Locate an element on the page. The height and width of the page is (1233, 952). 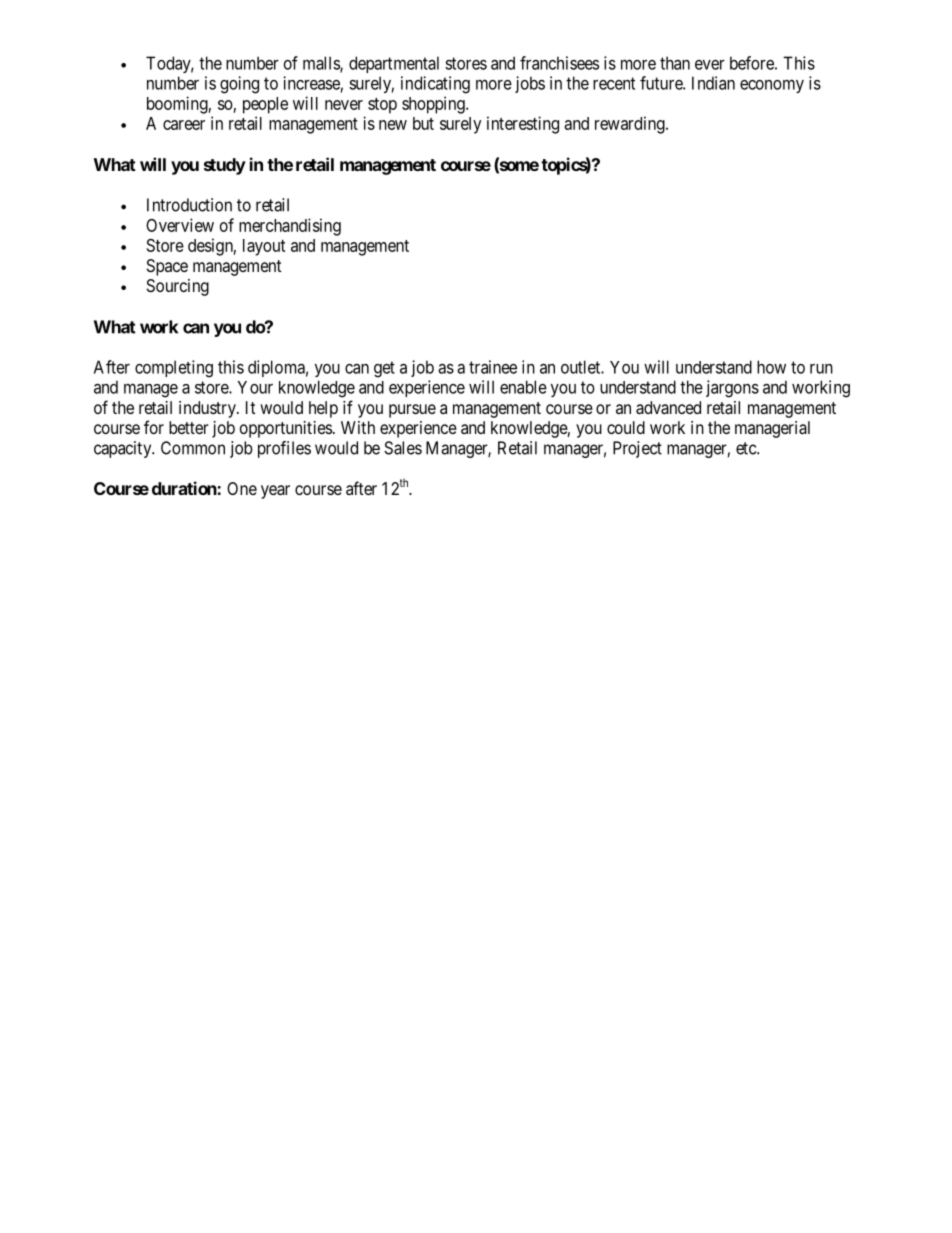
layout is located at coordinates (264, 247).
